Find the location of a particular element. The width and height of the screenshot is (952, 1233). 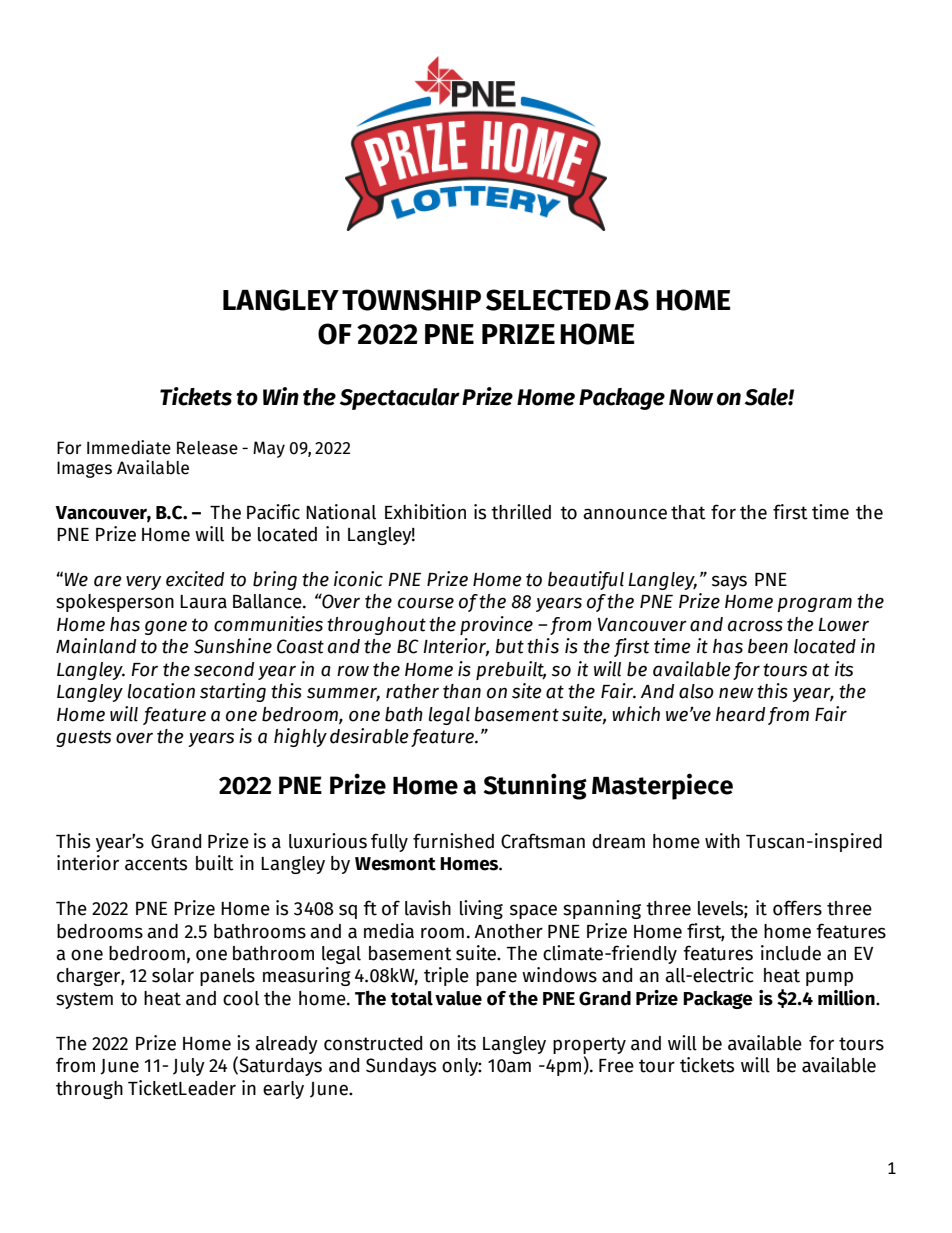

Now is located at coordinates (691, 397).
